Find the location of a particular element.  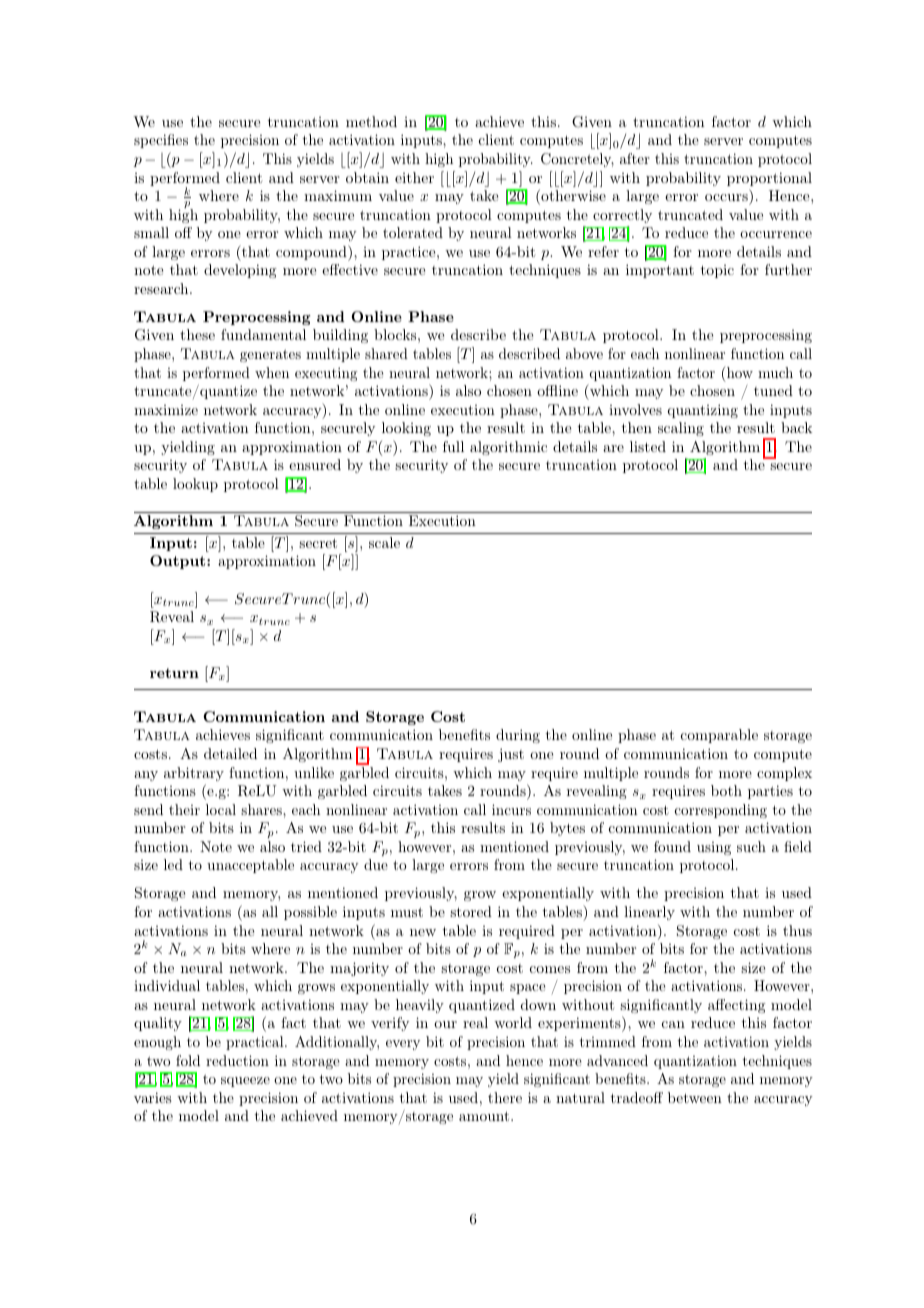

squeeze is located at coordinates (245, 1082).
